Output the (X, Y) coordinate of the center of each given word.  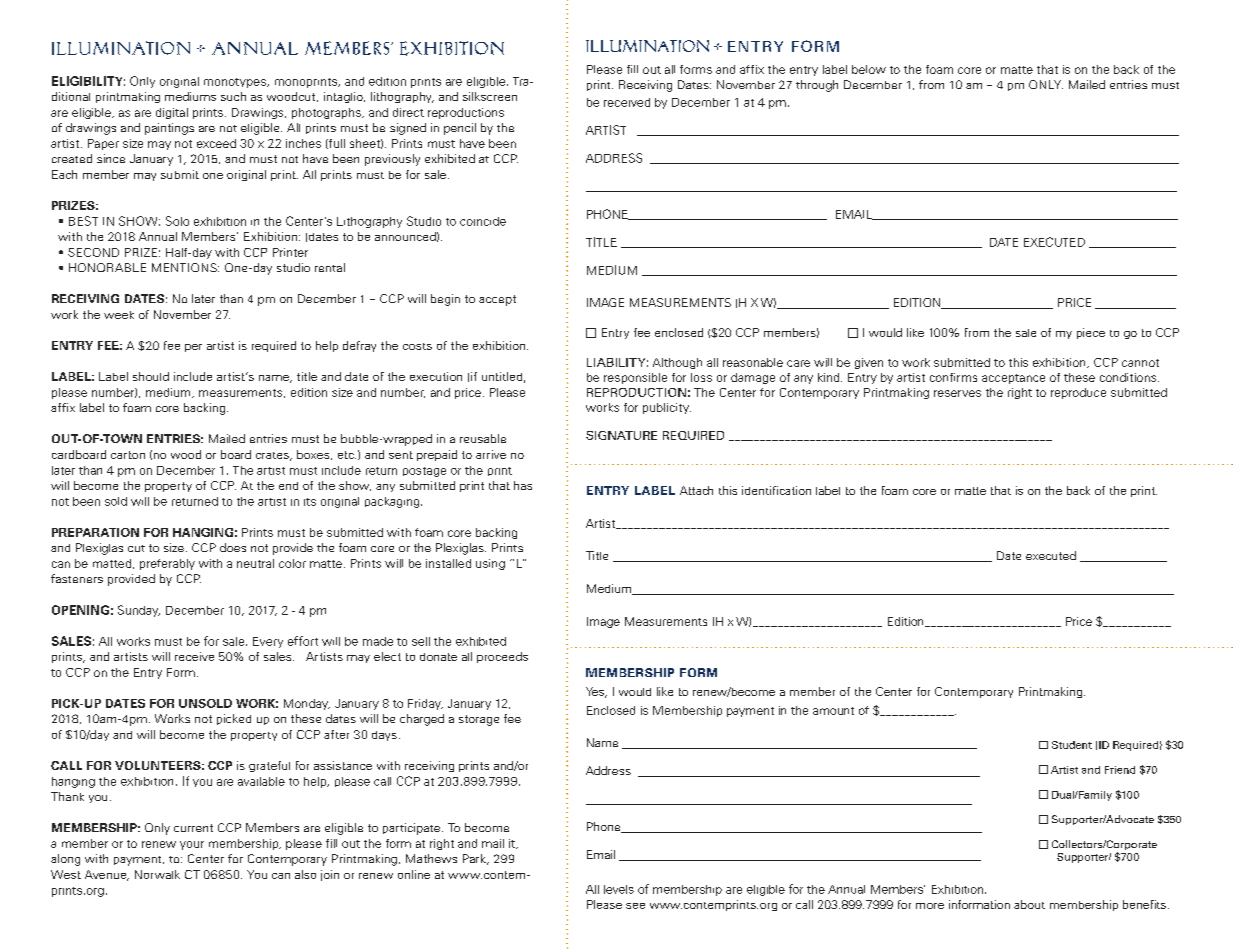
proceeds (502, 657)
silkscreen (490, 96)
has (523, 485)
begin (445, 300)
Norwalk (157, 874)
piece (1091, 333)
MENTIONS (185, 267)
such (233, 96)
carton (128, 455)
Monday (307, 704)
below (869, 69)
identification (776, 490)
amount (833, 711)
